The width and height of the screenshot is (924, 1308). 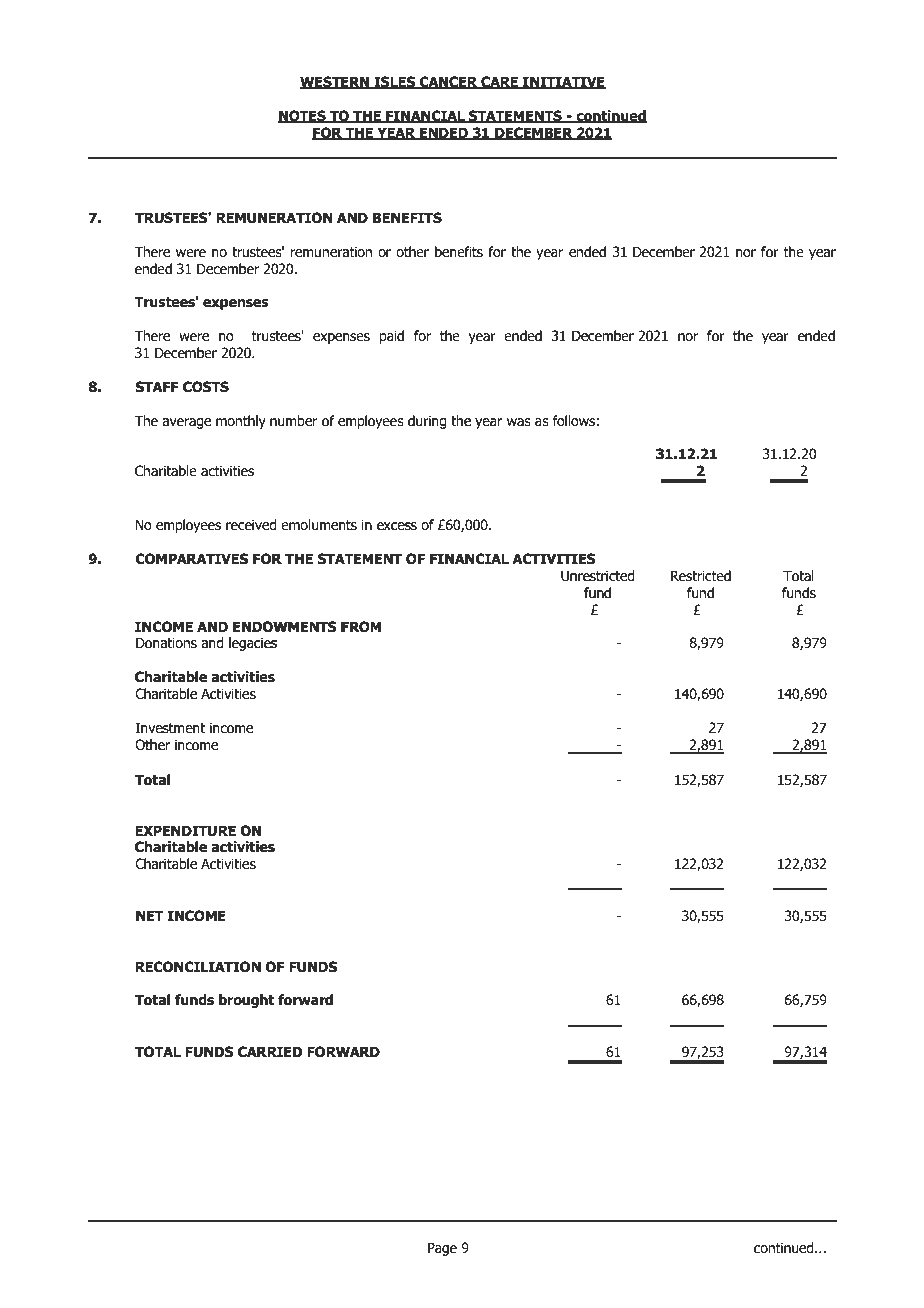 I want to click on excess, so click(x=397, y=526).
